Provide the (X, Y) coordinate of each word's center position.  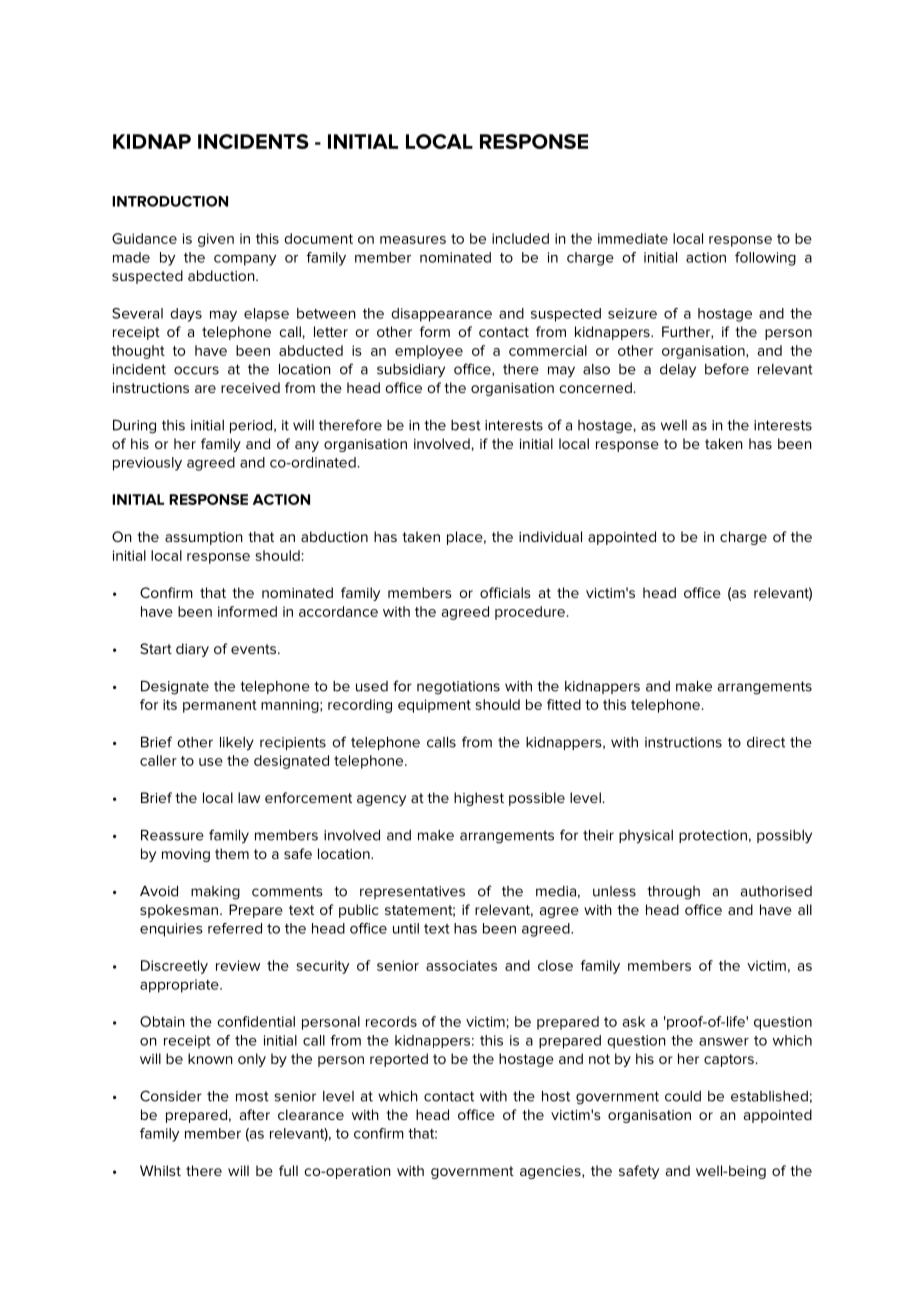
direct (766, 742)
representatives (412, 892)
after (254, 1114)
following (765, 259)
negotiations (458, 688)
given (216, 240)
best (466, 425)
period (252, 426)
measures (413, 240)
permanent (220, 706)
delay (678, 371)
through (673, 893)
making (215, 893)
